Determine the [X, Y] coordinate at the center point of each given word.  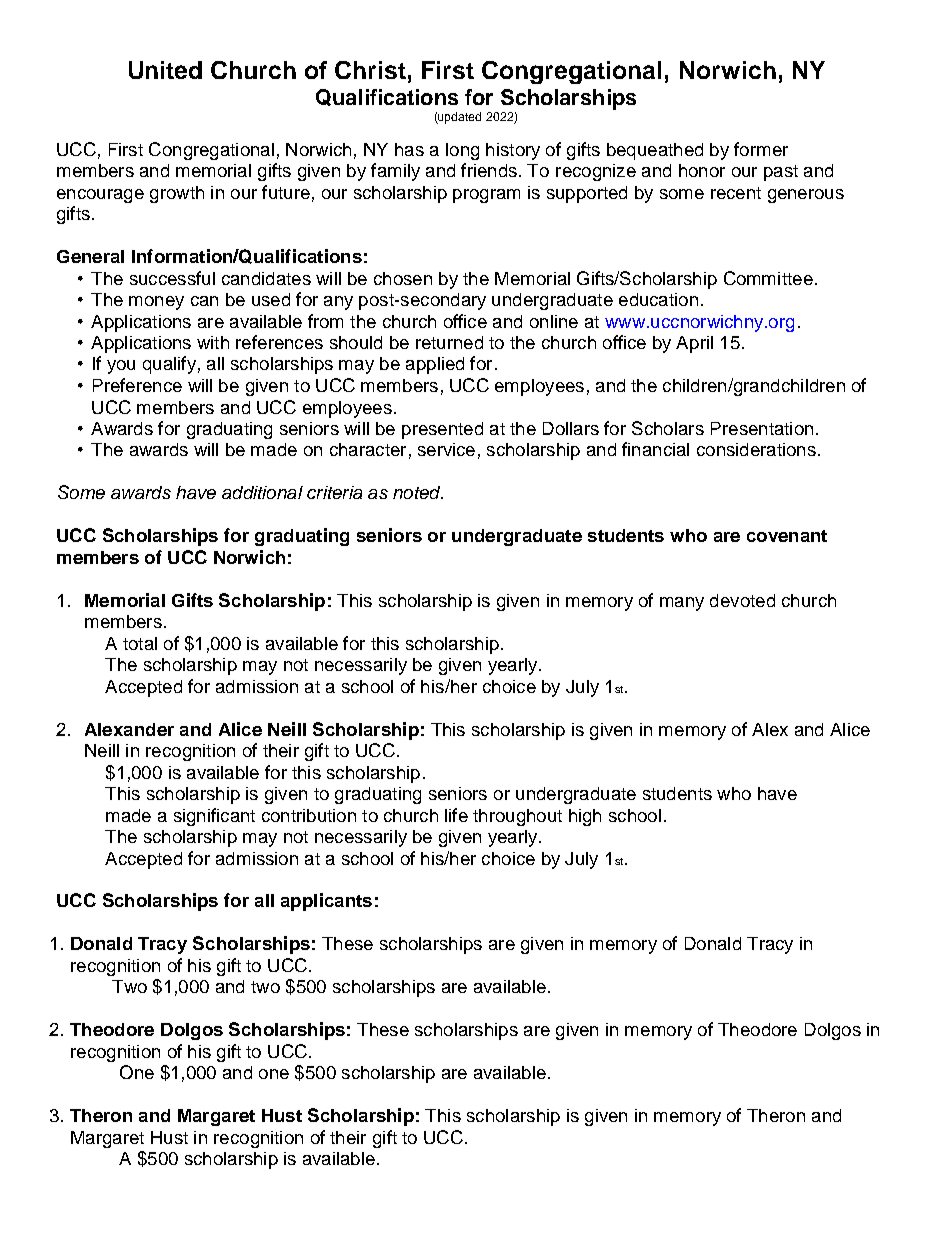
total [140, 643]
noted [418, 492]
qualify [169, 365]
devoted [742, 600]
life [456, 815]
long [462, 151]
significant [214, 817]
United [165, 70]
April [694, 344]
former [761, 149]
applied [435, 365]
